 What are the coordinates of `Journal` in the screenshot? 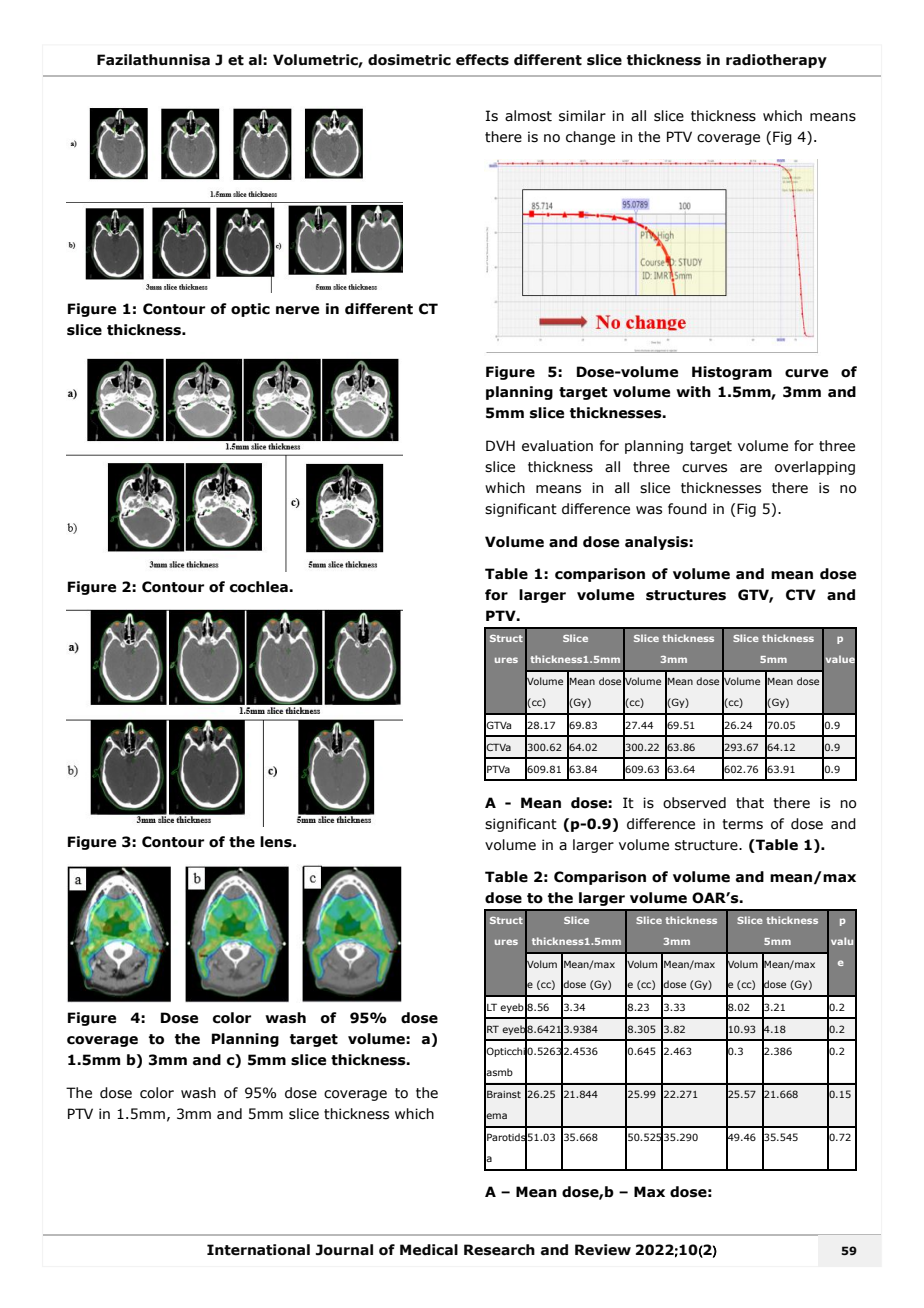 It's located at (344, 1250).
